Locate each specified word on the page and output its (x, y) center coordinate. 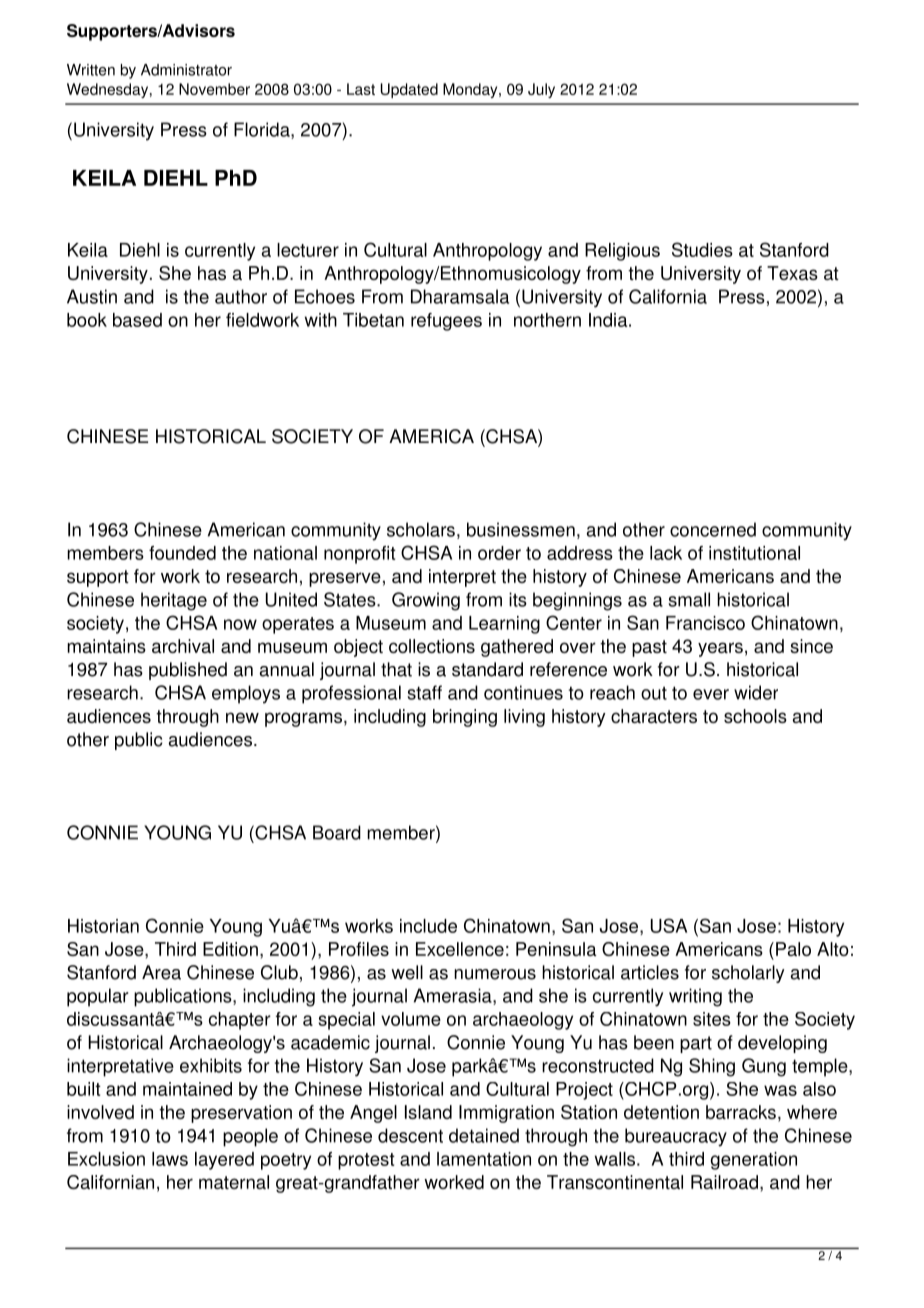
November (214, 89)
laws (170, 1159)
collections (432, 646)
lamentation (484, 1159)
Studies (702, 249)
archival (183, 646)
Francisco (705, 623)
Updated (409, 90)
